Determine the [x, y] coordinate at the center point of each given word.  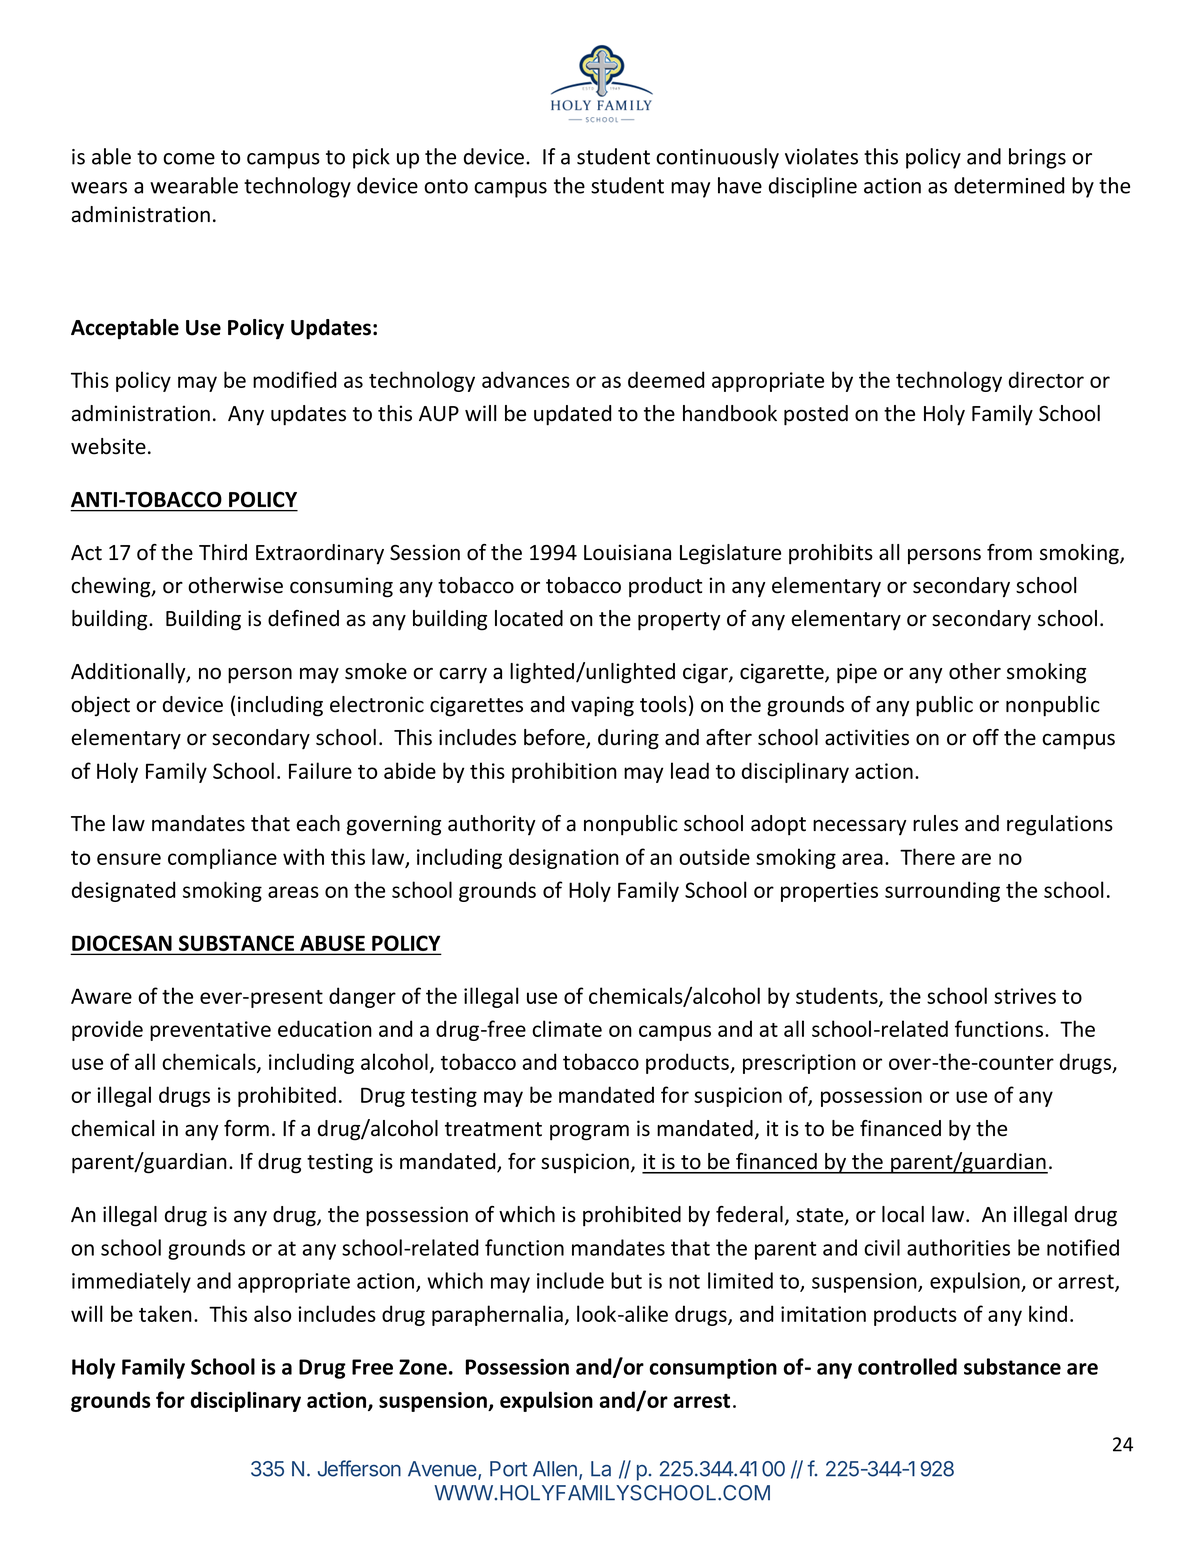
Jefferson [359, 1468]
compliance [222, 858]
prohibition [564, 772]
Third [223, 552]
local [903, 1214]
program [589, 1133]
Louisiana [627, 552]
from [1009, 552]
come [189, 159]
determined [1009, 185]
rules [935, 823]
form [246, 1128]
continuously [717, 158]
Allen [555, 1469]
